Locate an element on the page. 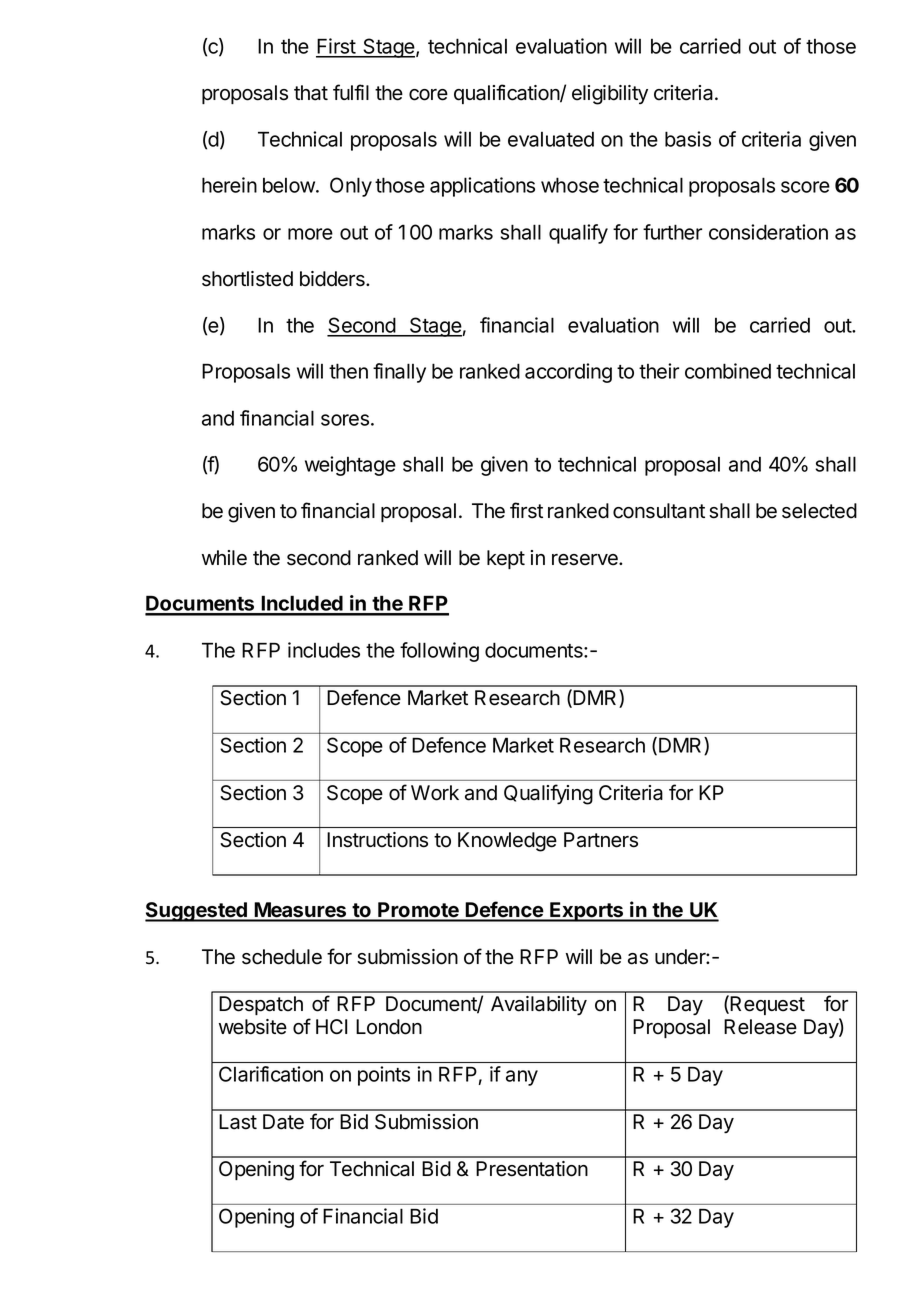 Image resolution: width=924 pixels, height=1308 pixels. sores is located at coordinates (345, 420).
